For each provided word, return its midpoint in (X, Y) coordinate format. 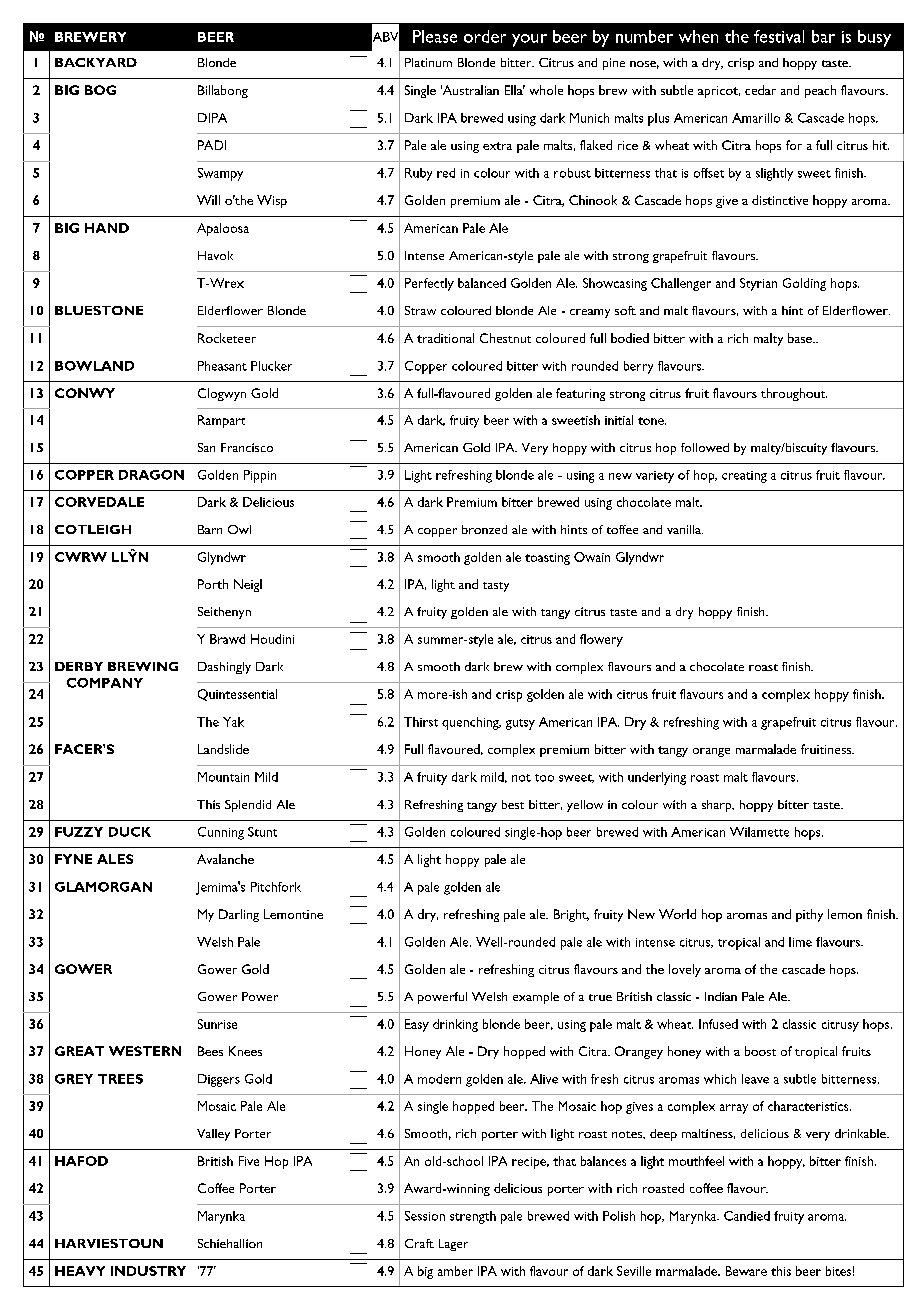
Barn (210, 529)
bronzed (484, 529)
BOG (100, 90)
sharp (718, 806)
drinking (455, 1025)
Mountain (223, 777)
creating (744, 477)
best (513, 804)
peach (820, 91)
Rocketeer (227, 338)
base (801, 338)
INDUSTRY (148, 1271)
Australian (470, 90)
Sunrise (217, 1024)
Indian (721, 996)
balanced (482, 283)
